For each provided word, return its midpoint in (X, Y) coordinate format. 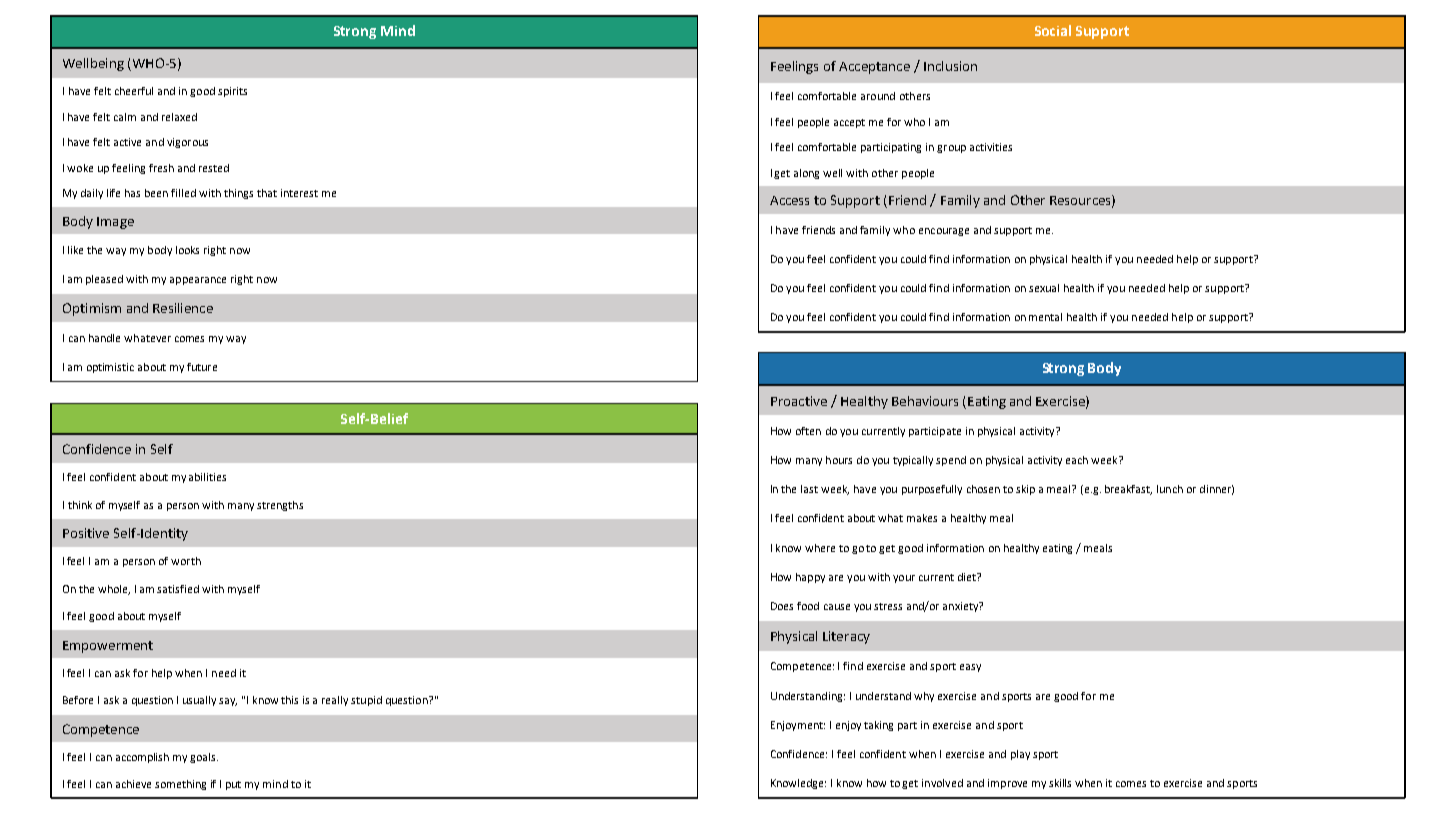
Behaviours (925, 401)
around (878, 96)
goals (204, 758)
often (808, 431)
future (202, 367)
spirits (232, 92)
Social (1053, 30)
